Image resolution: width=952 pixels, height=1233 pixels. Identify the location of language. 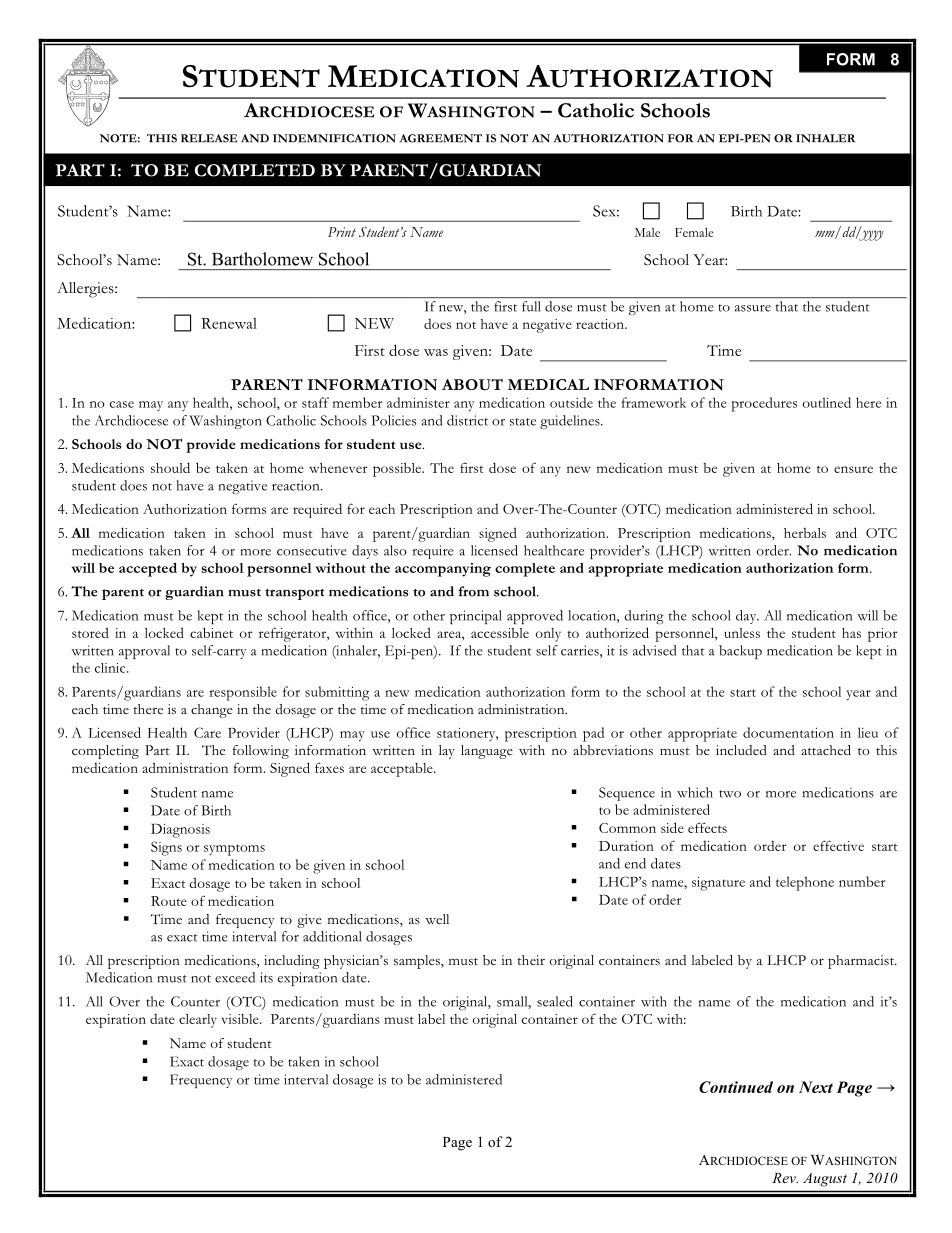
(487, 752).
